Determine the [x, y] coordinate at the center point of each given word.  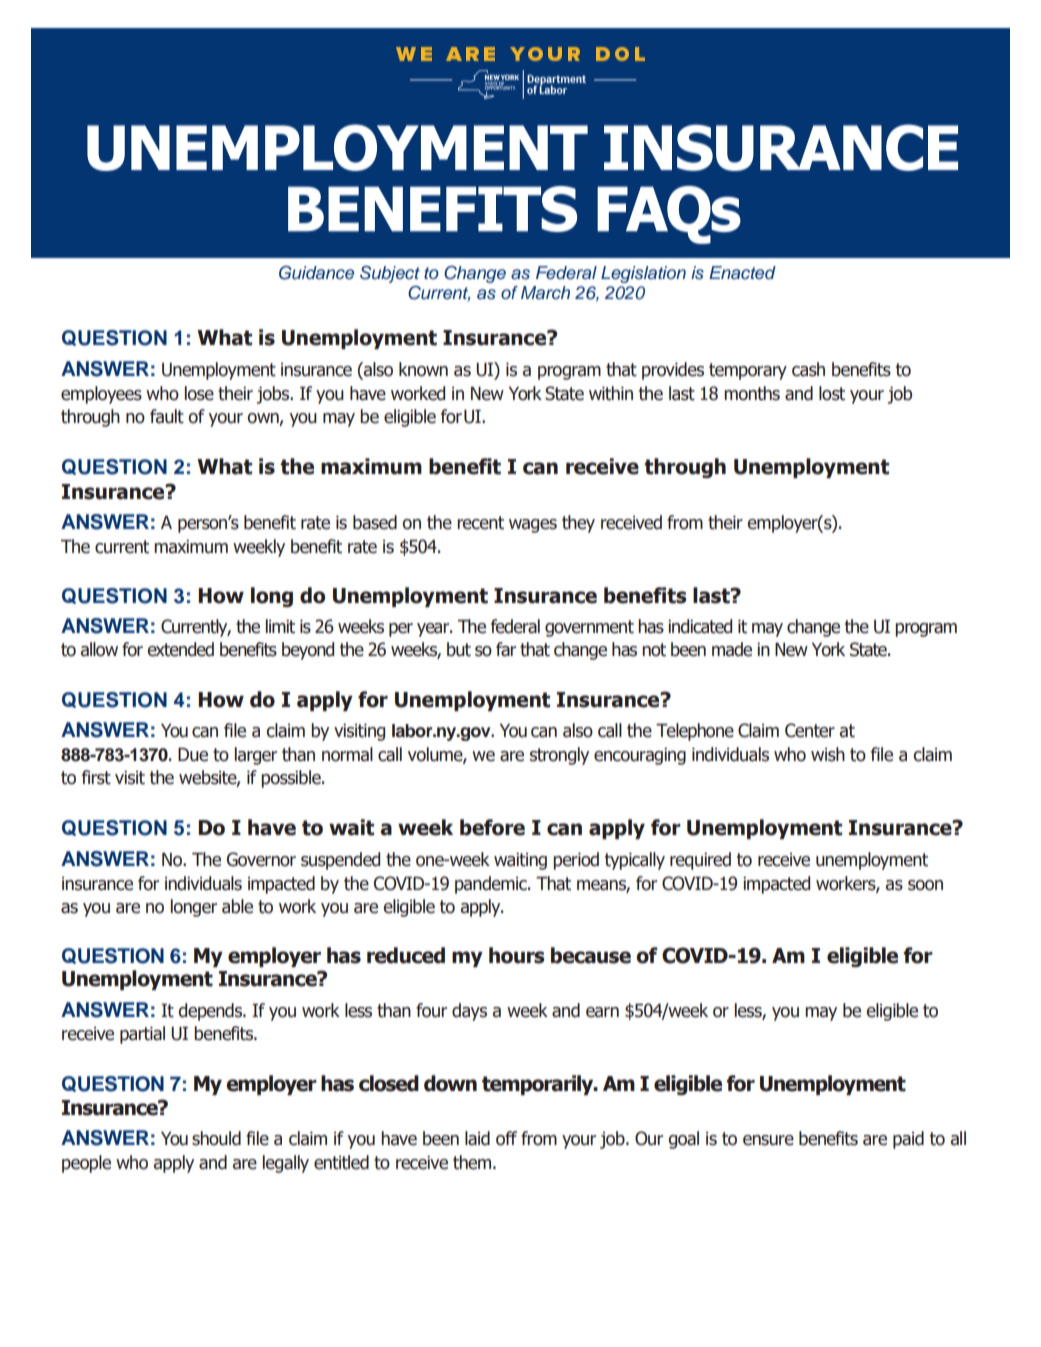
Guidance [316, 273]
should [216, 1138]
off [506, 1138]
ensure [768, 1140]
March [545, 292]
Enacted [742, 272]
